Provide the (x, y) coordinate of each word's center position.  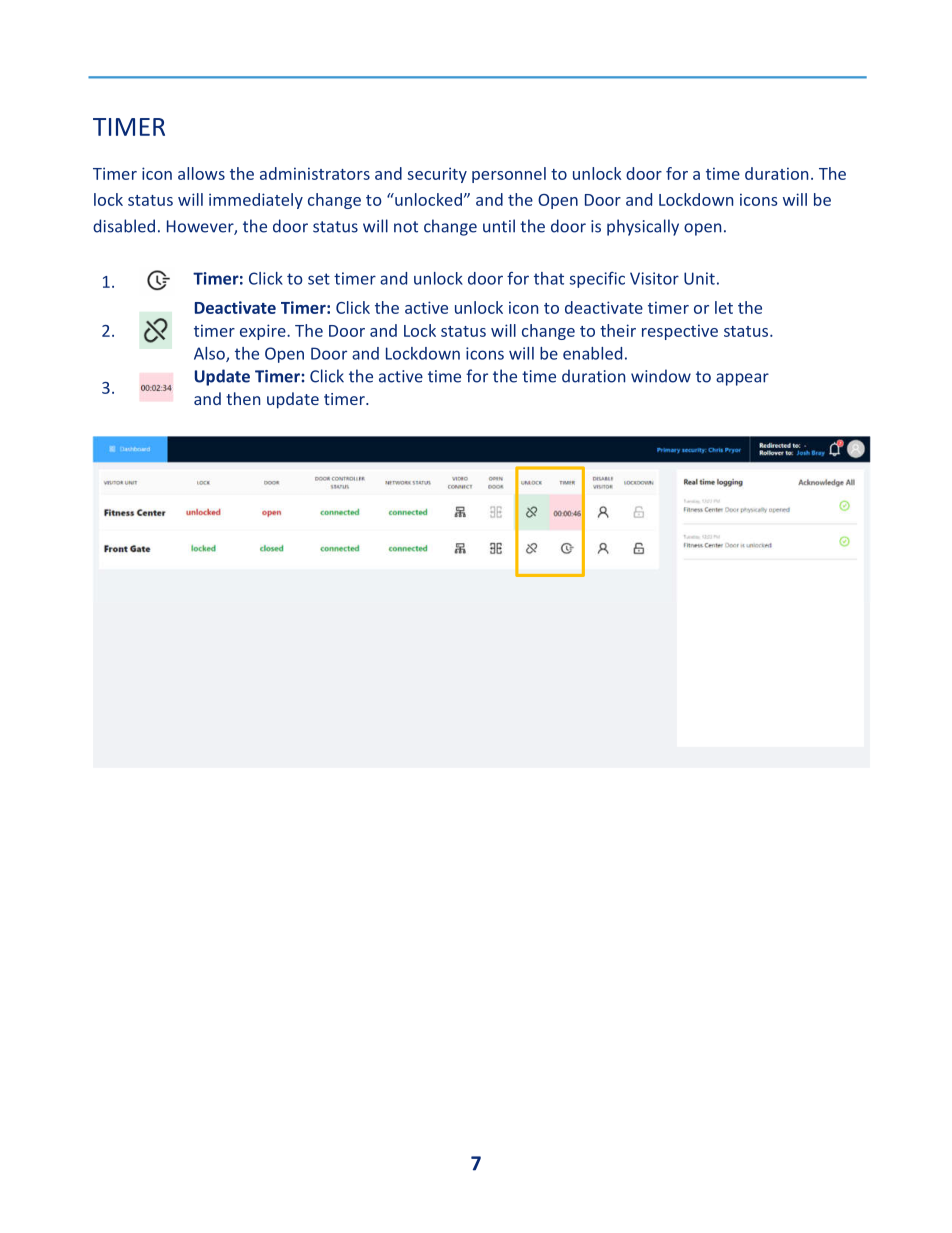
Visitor (654, 278)
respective (680, 332)
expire (264, 332)
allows (201, 173)
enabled (592, 353)
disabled (124, 226)
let (724, 307)
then (243, 398)
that (549, 278)
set (319, 279)
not (406, 227)
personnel (509, 175)
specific (597, 280)
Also (210, 354)
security (437, 175)
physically (643, 227)
